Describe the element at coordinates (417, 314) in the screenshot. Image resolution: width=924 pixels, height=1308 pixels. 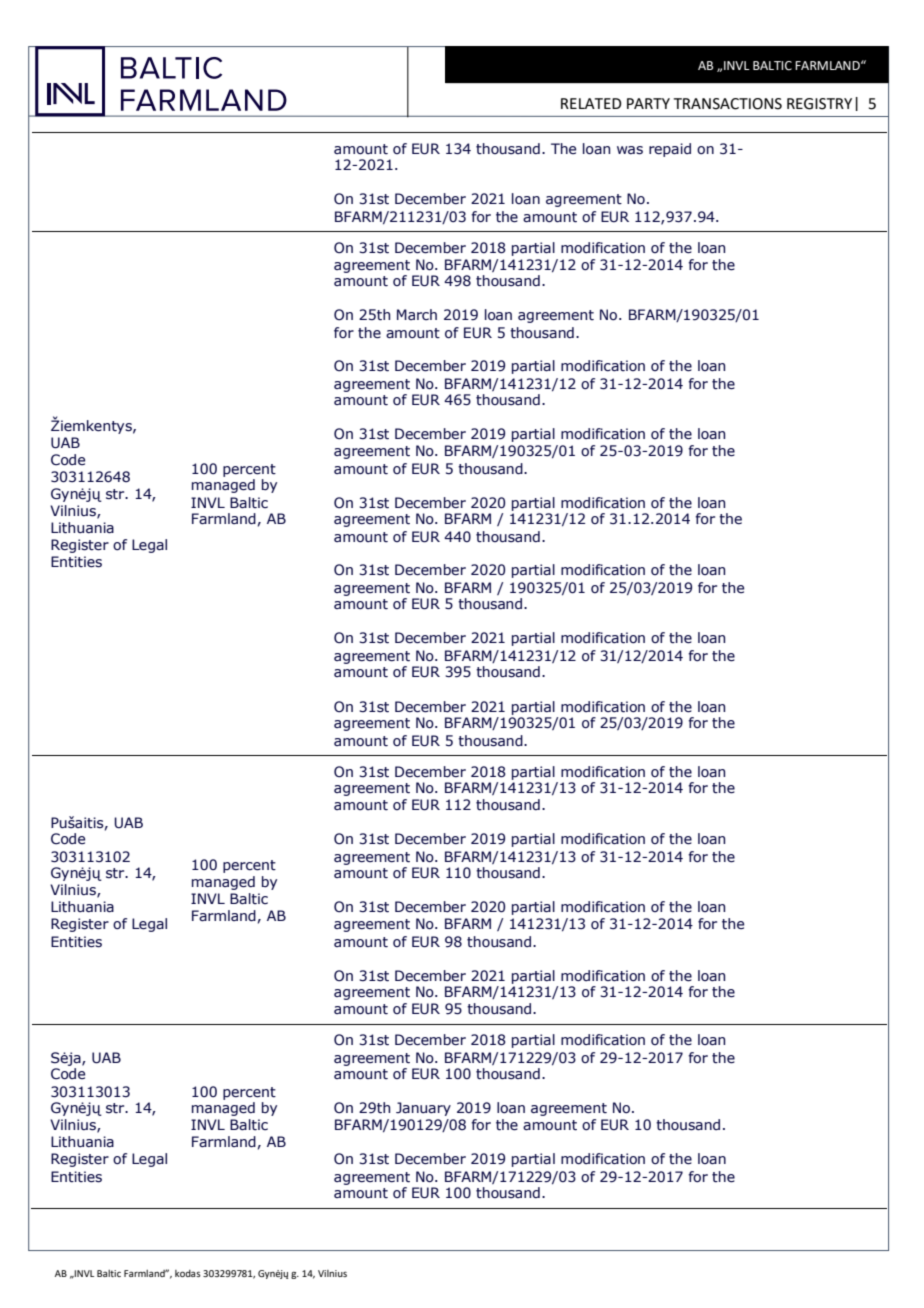
I see `March` at that location.
